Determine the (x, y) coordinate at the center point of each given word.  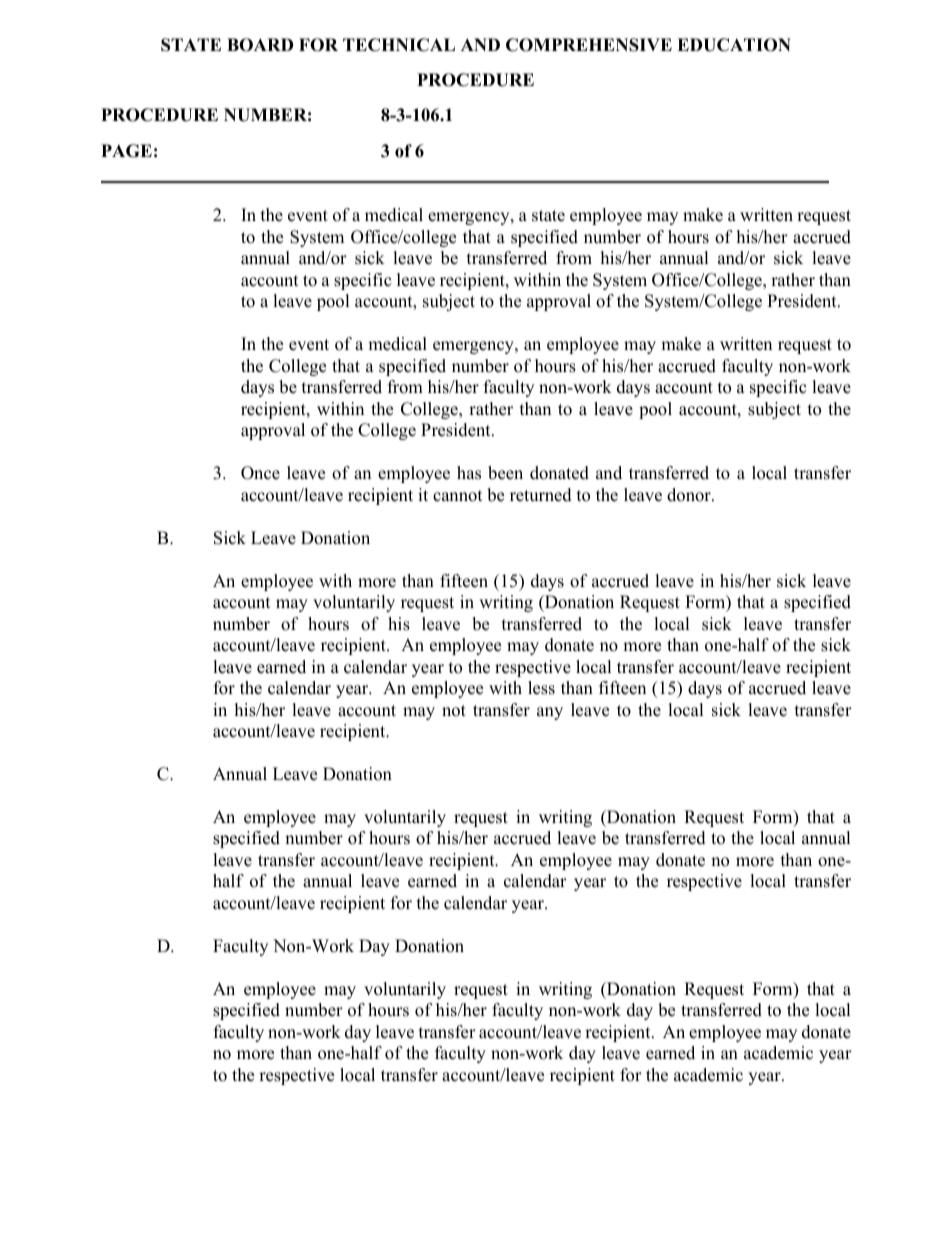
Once (260, 473)
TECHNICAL (399, 45)
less (541, 688)
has (469, 473)
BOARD (260, 45)
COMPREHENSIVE (589, 45)
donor (690, 495)
